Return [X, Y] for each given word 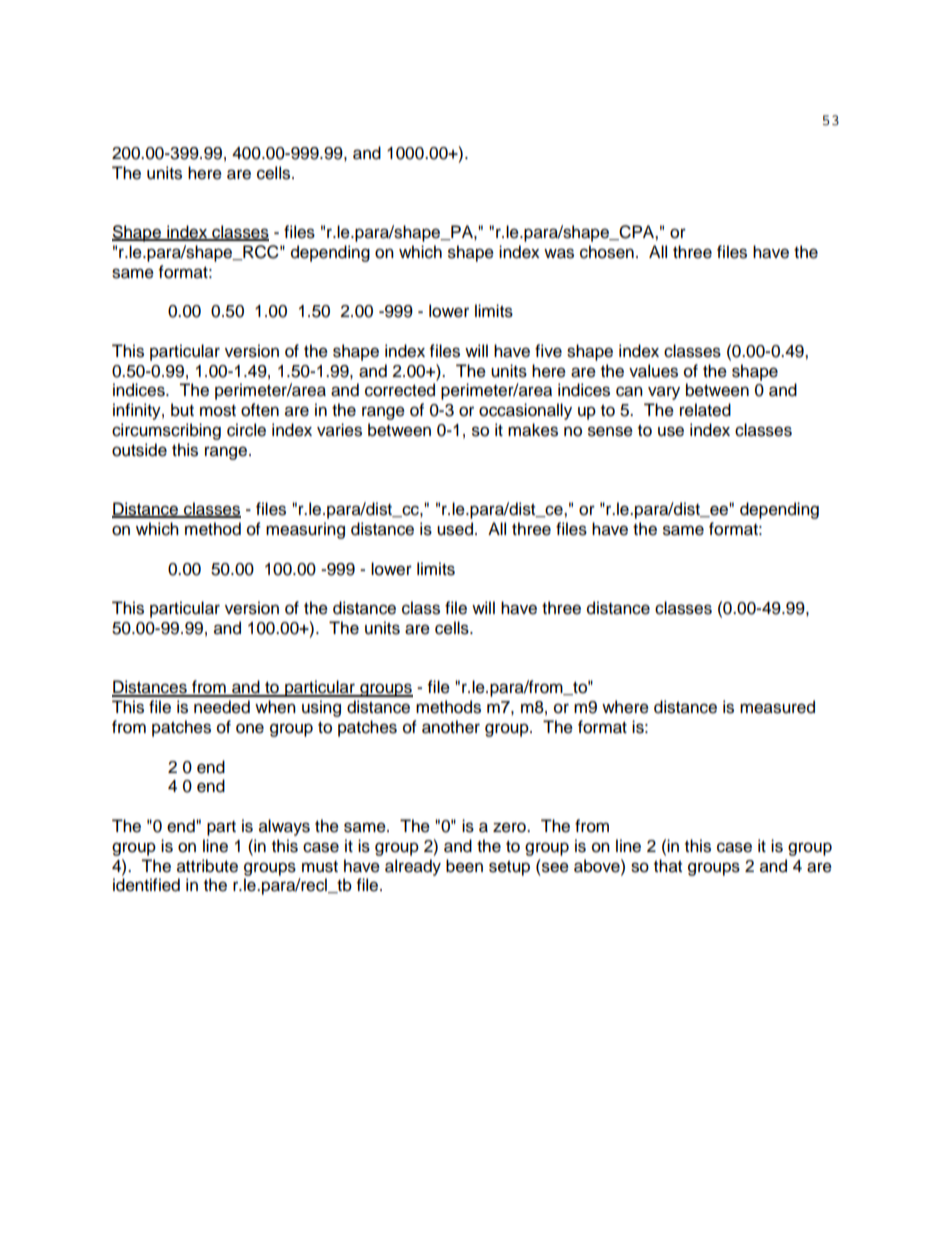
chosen [607, 252]
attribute [207, 866]
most [218, 411]
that [668, 866]
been [464, 866]
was [559, 253]
